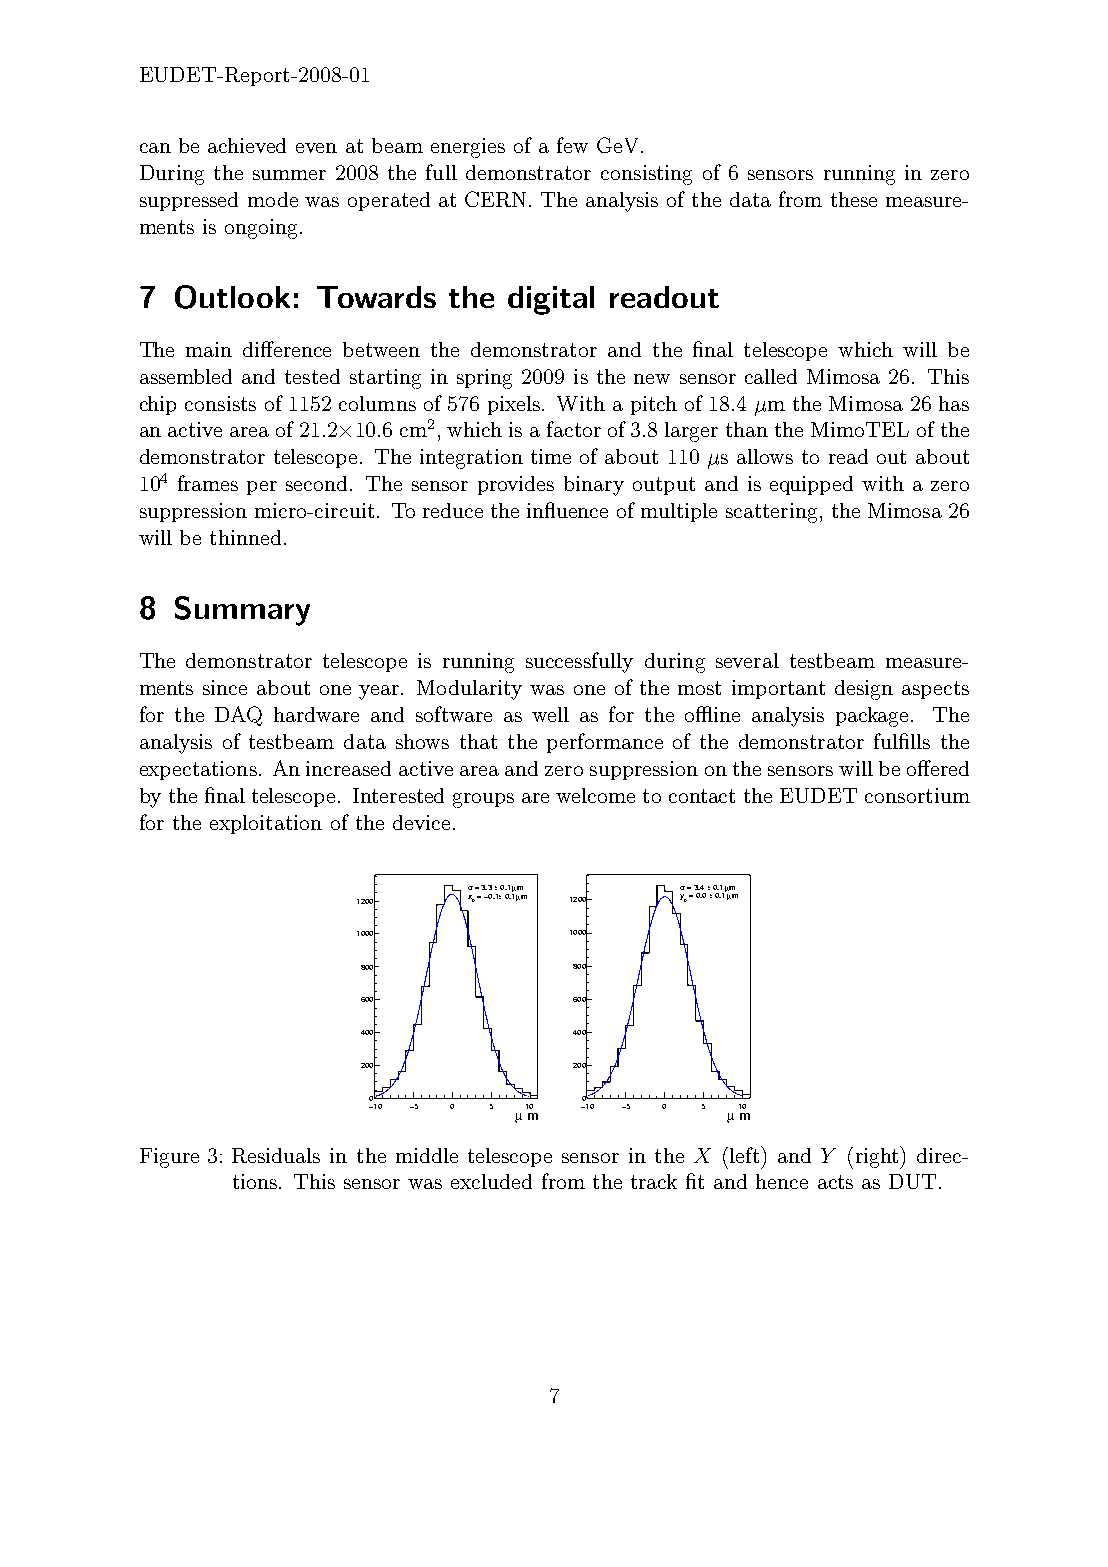  Describe the element at coordinates (276, 1155) in the screenshot. I see `Residuals` at that location.
